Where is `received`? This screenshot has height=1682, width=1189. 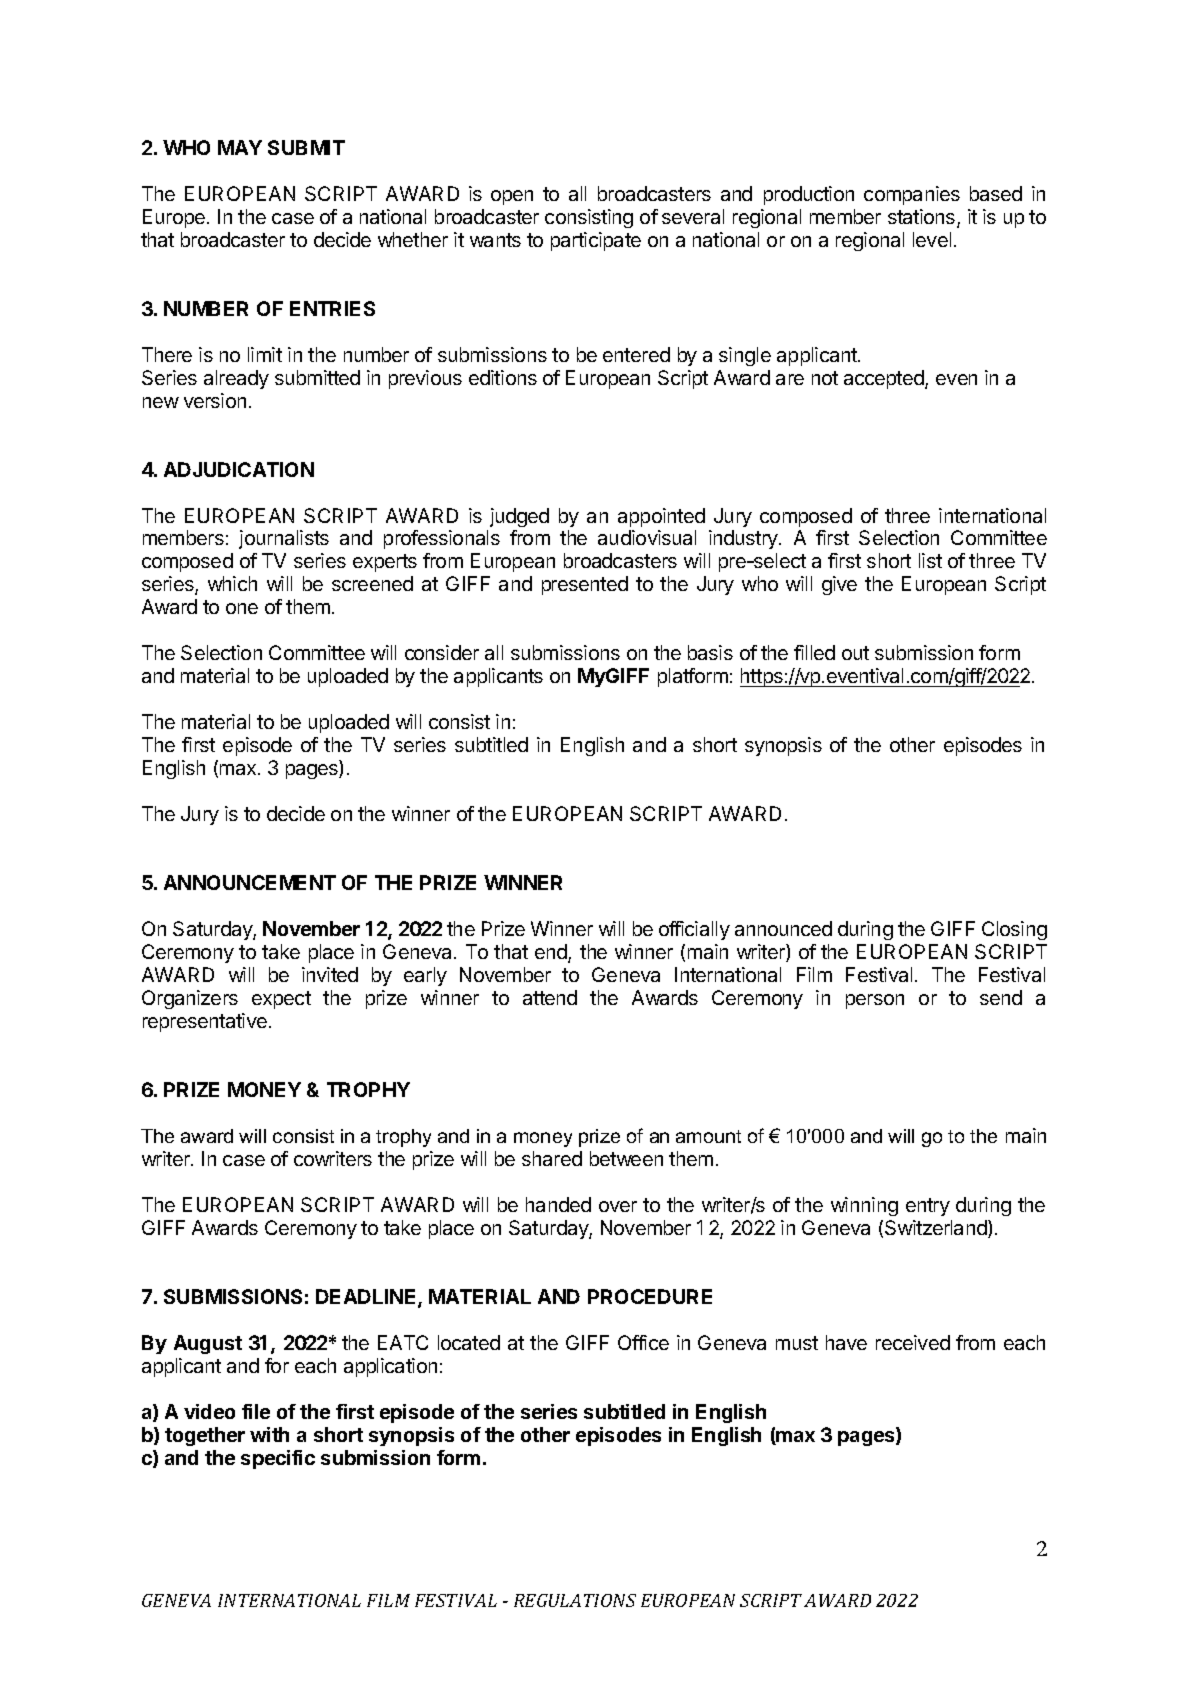 received is located at coordinates (913, 1342).
